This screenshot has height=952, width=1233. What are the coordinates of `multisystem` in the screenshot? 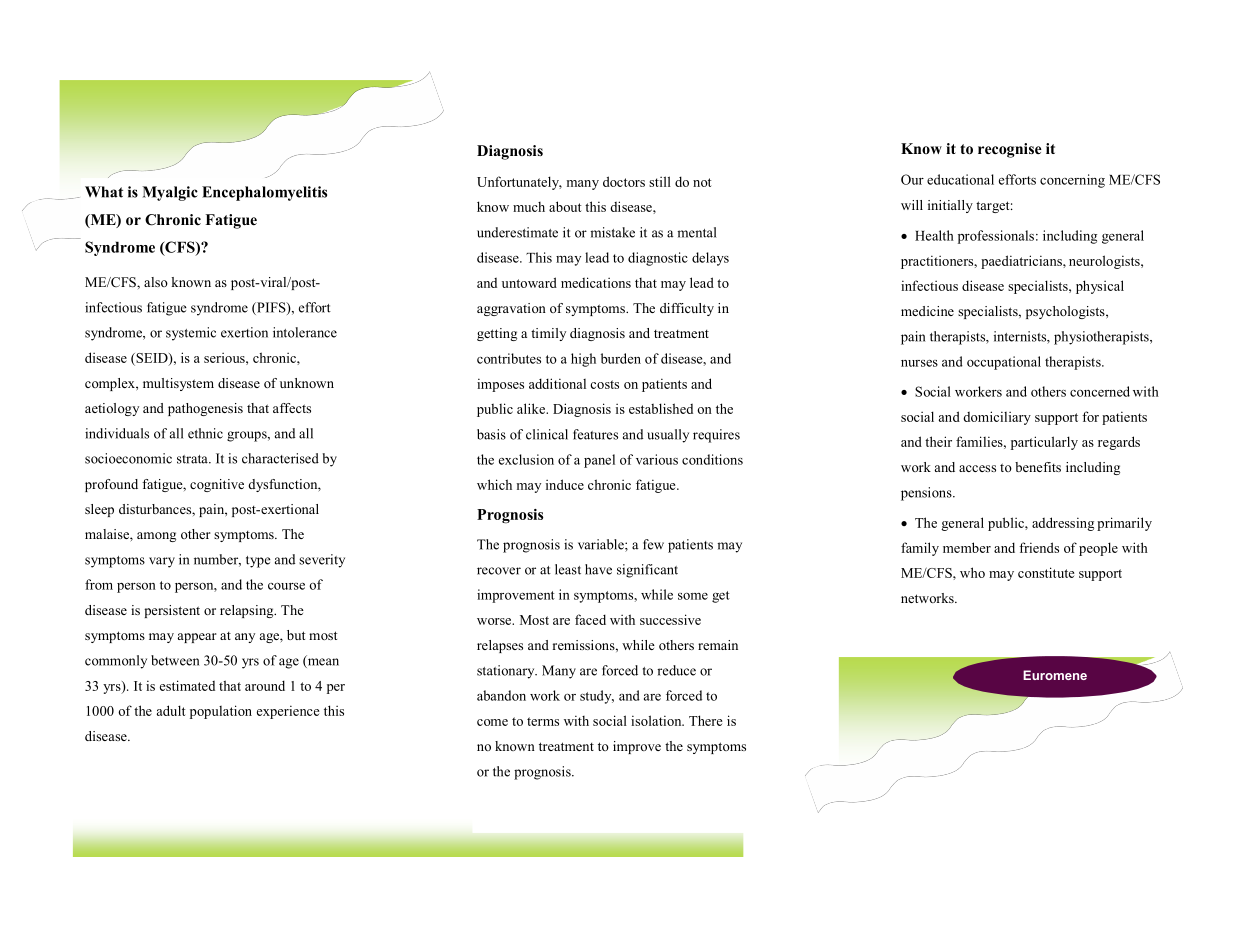 It's located at (178, 384).
